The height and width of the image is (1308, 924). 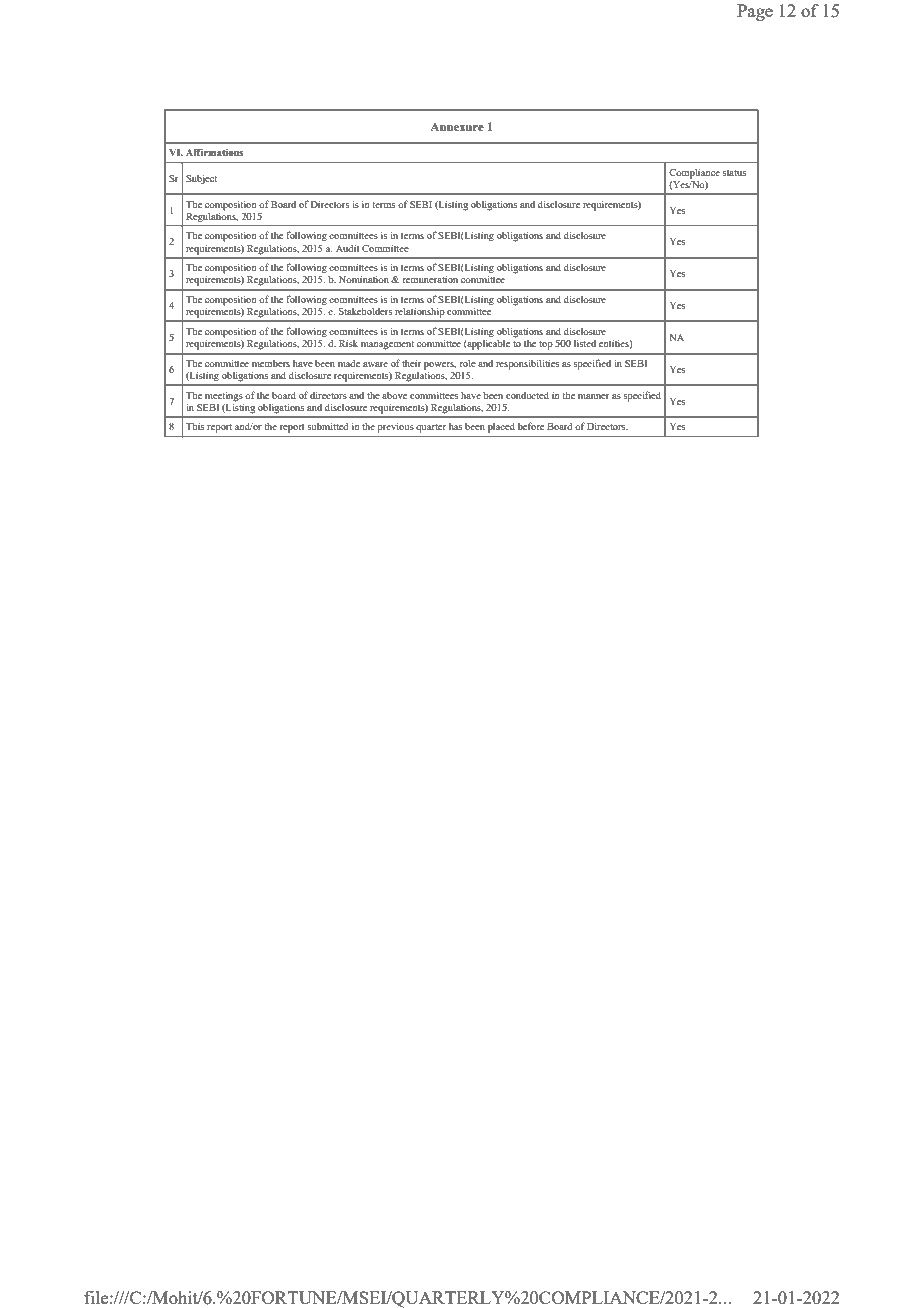 I want to click on Audit, so click(x=348, y=248).
